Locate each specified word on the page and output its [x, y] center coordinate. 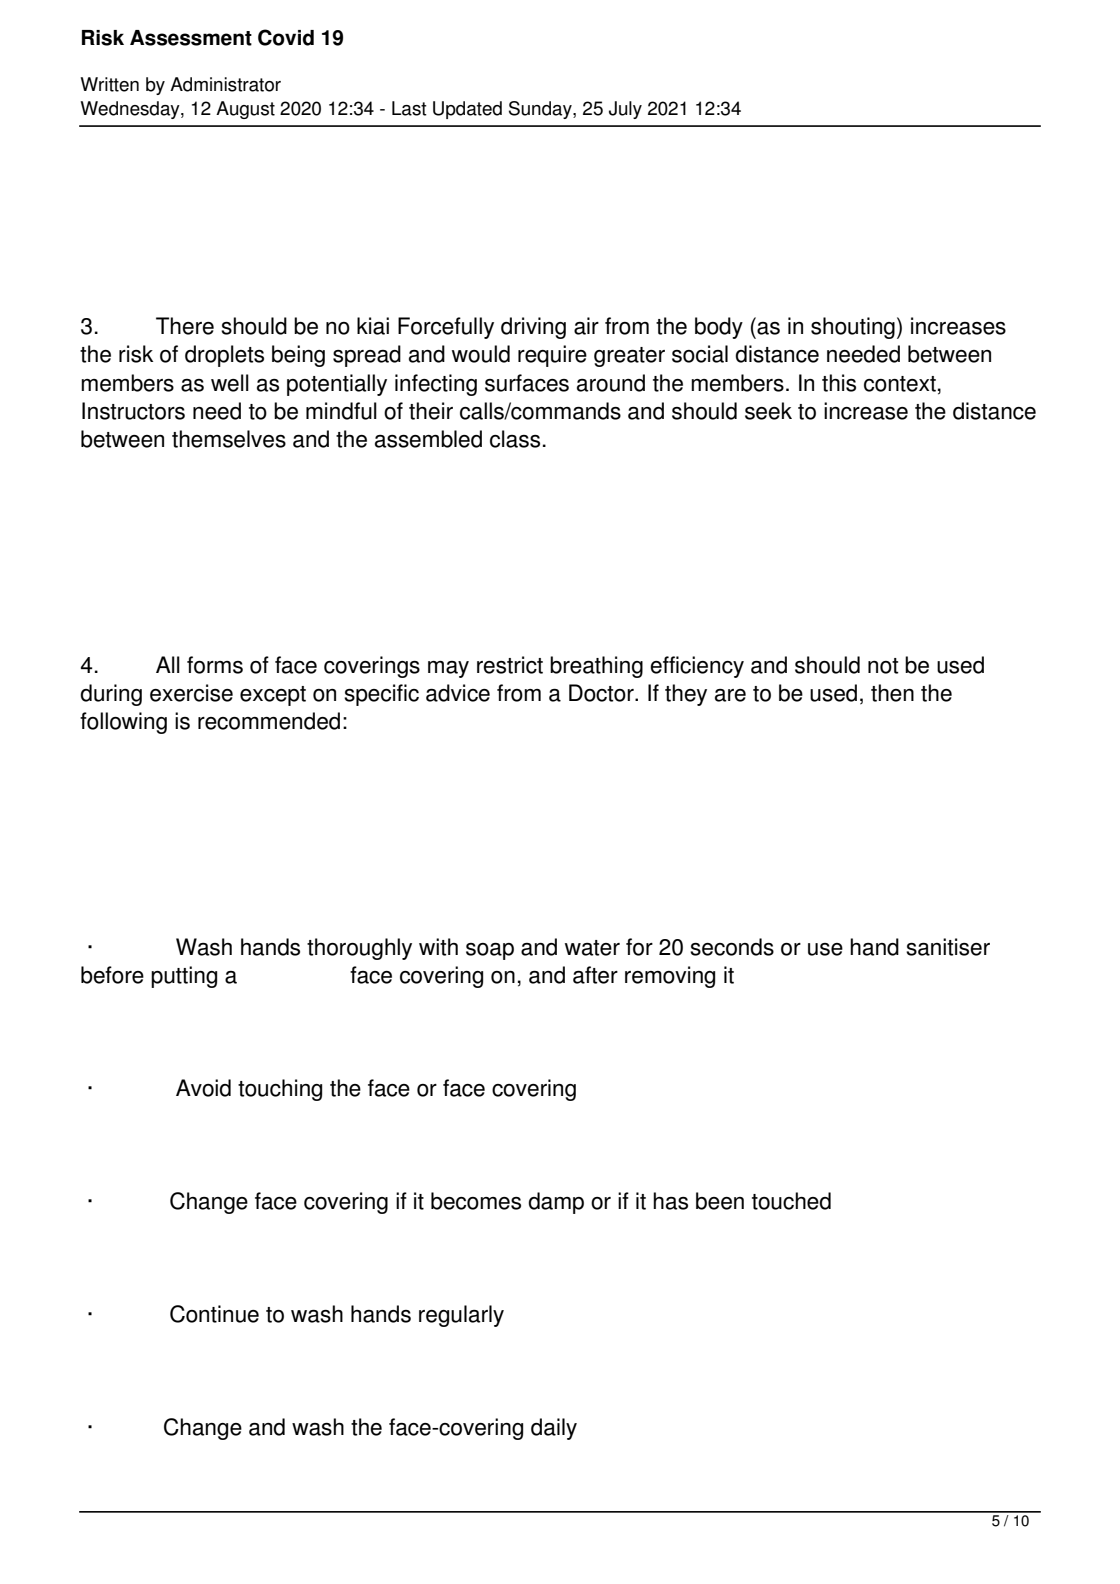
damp [556, 1203]
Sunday [541, 110]
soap [490, 951]
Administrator [225, 84]
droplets [224, 356]
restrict [510, 665]
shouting [853, 328]
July [625, 110]
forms [215, 665]
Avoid [203, 1088]
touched [791, 1201]
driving [533, 328]
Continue [214, 1314]
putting [184, 977]
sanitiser [948, 947]
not [883, 666]
